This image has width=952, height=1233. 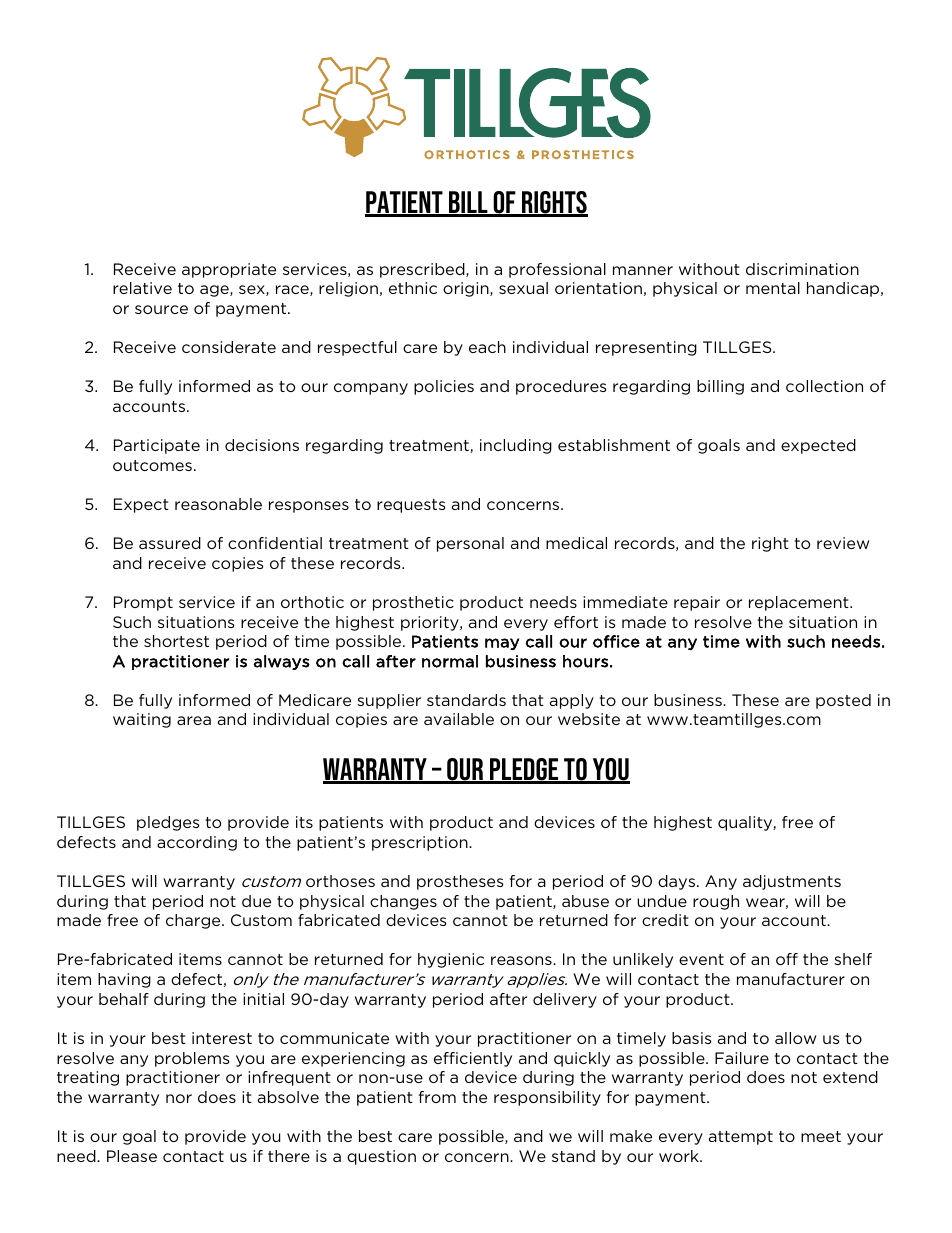 I want to click on available, so click(x=459, y=719).
